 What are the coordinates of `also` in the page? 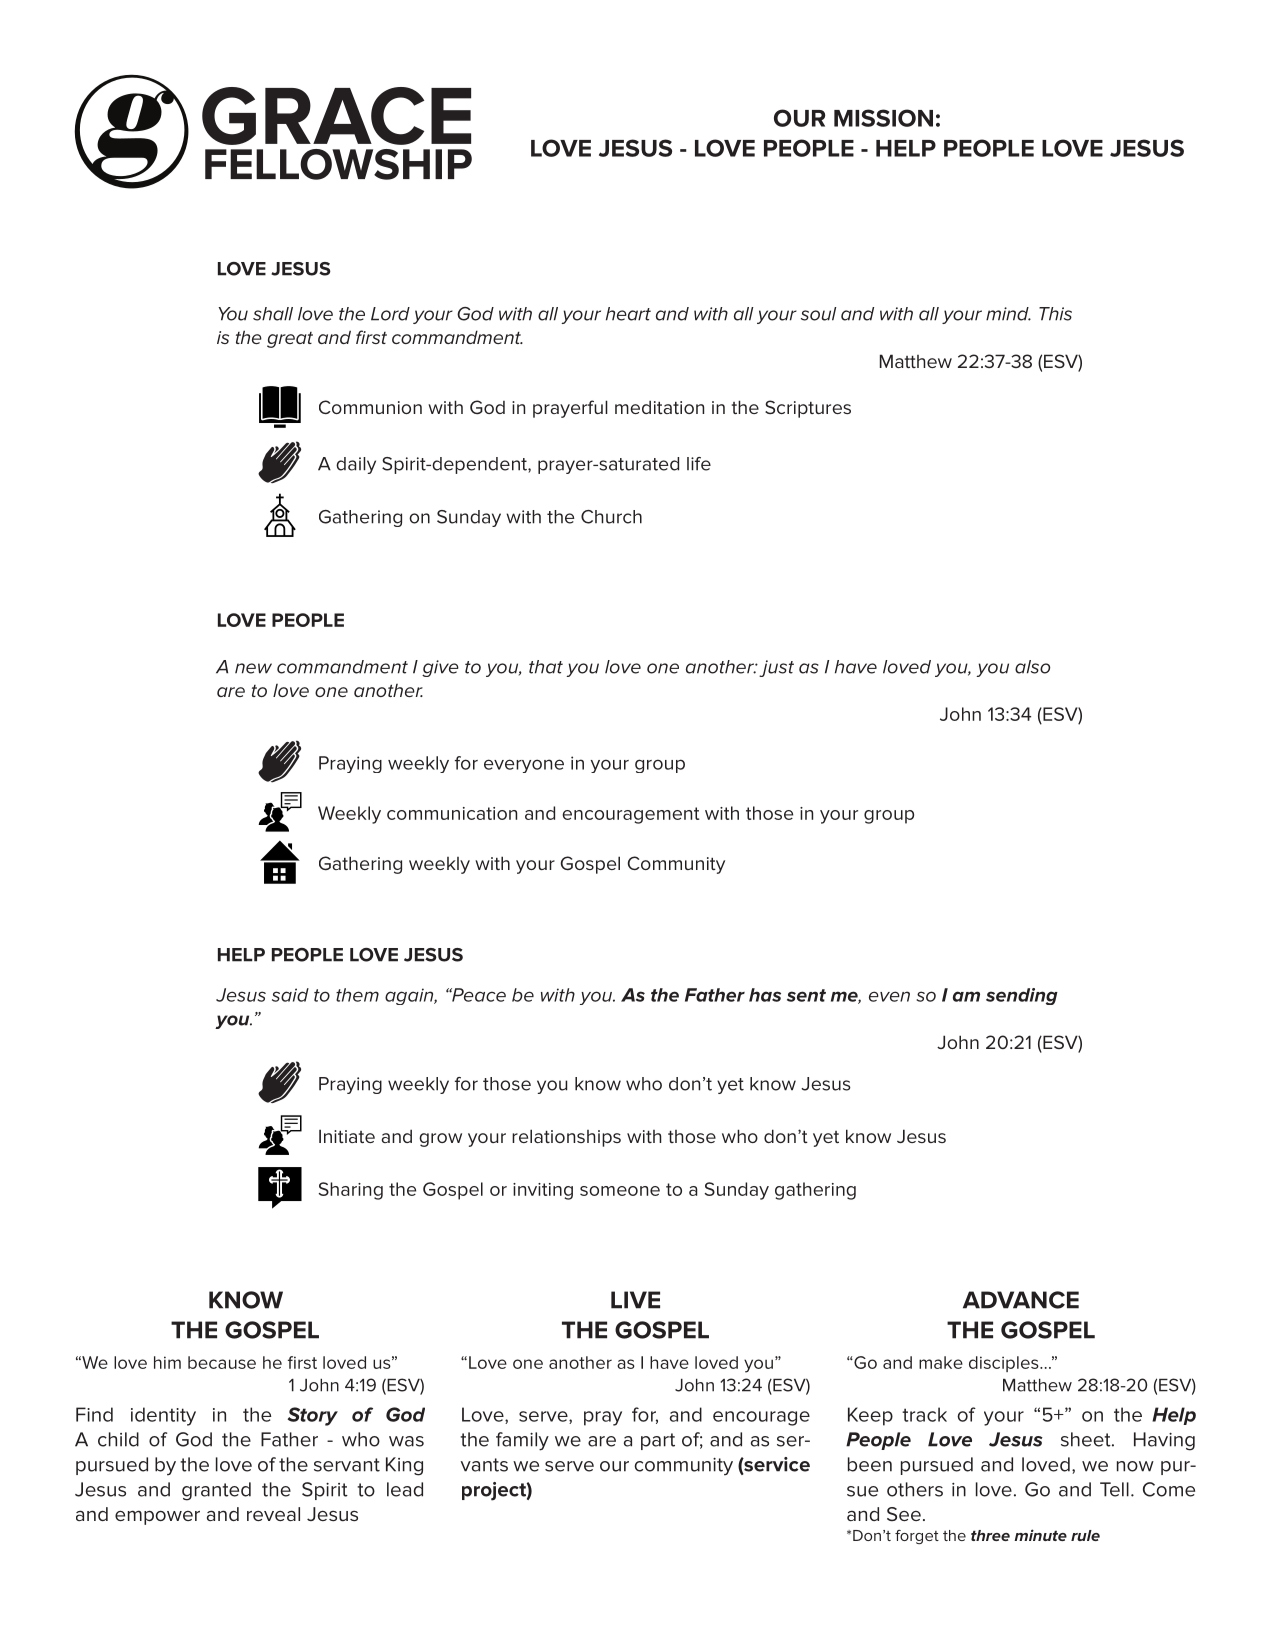 It's located at (1032, 667).
